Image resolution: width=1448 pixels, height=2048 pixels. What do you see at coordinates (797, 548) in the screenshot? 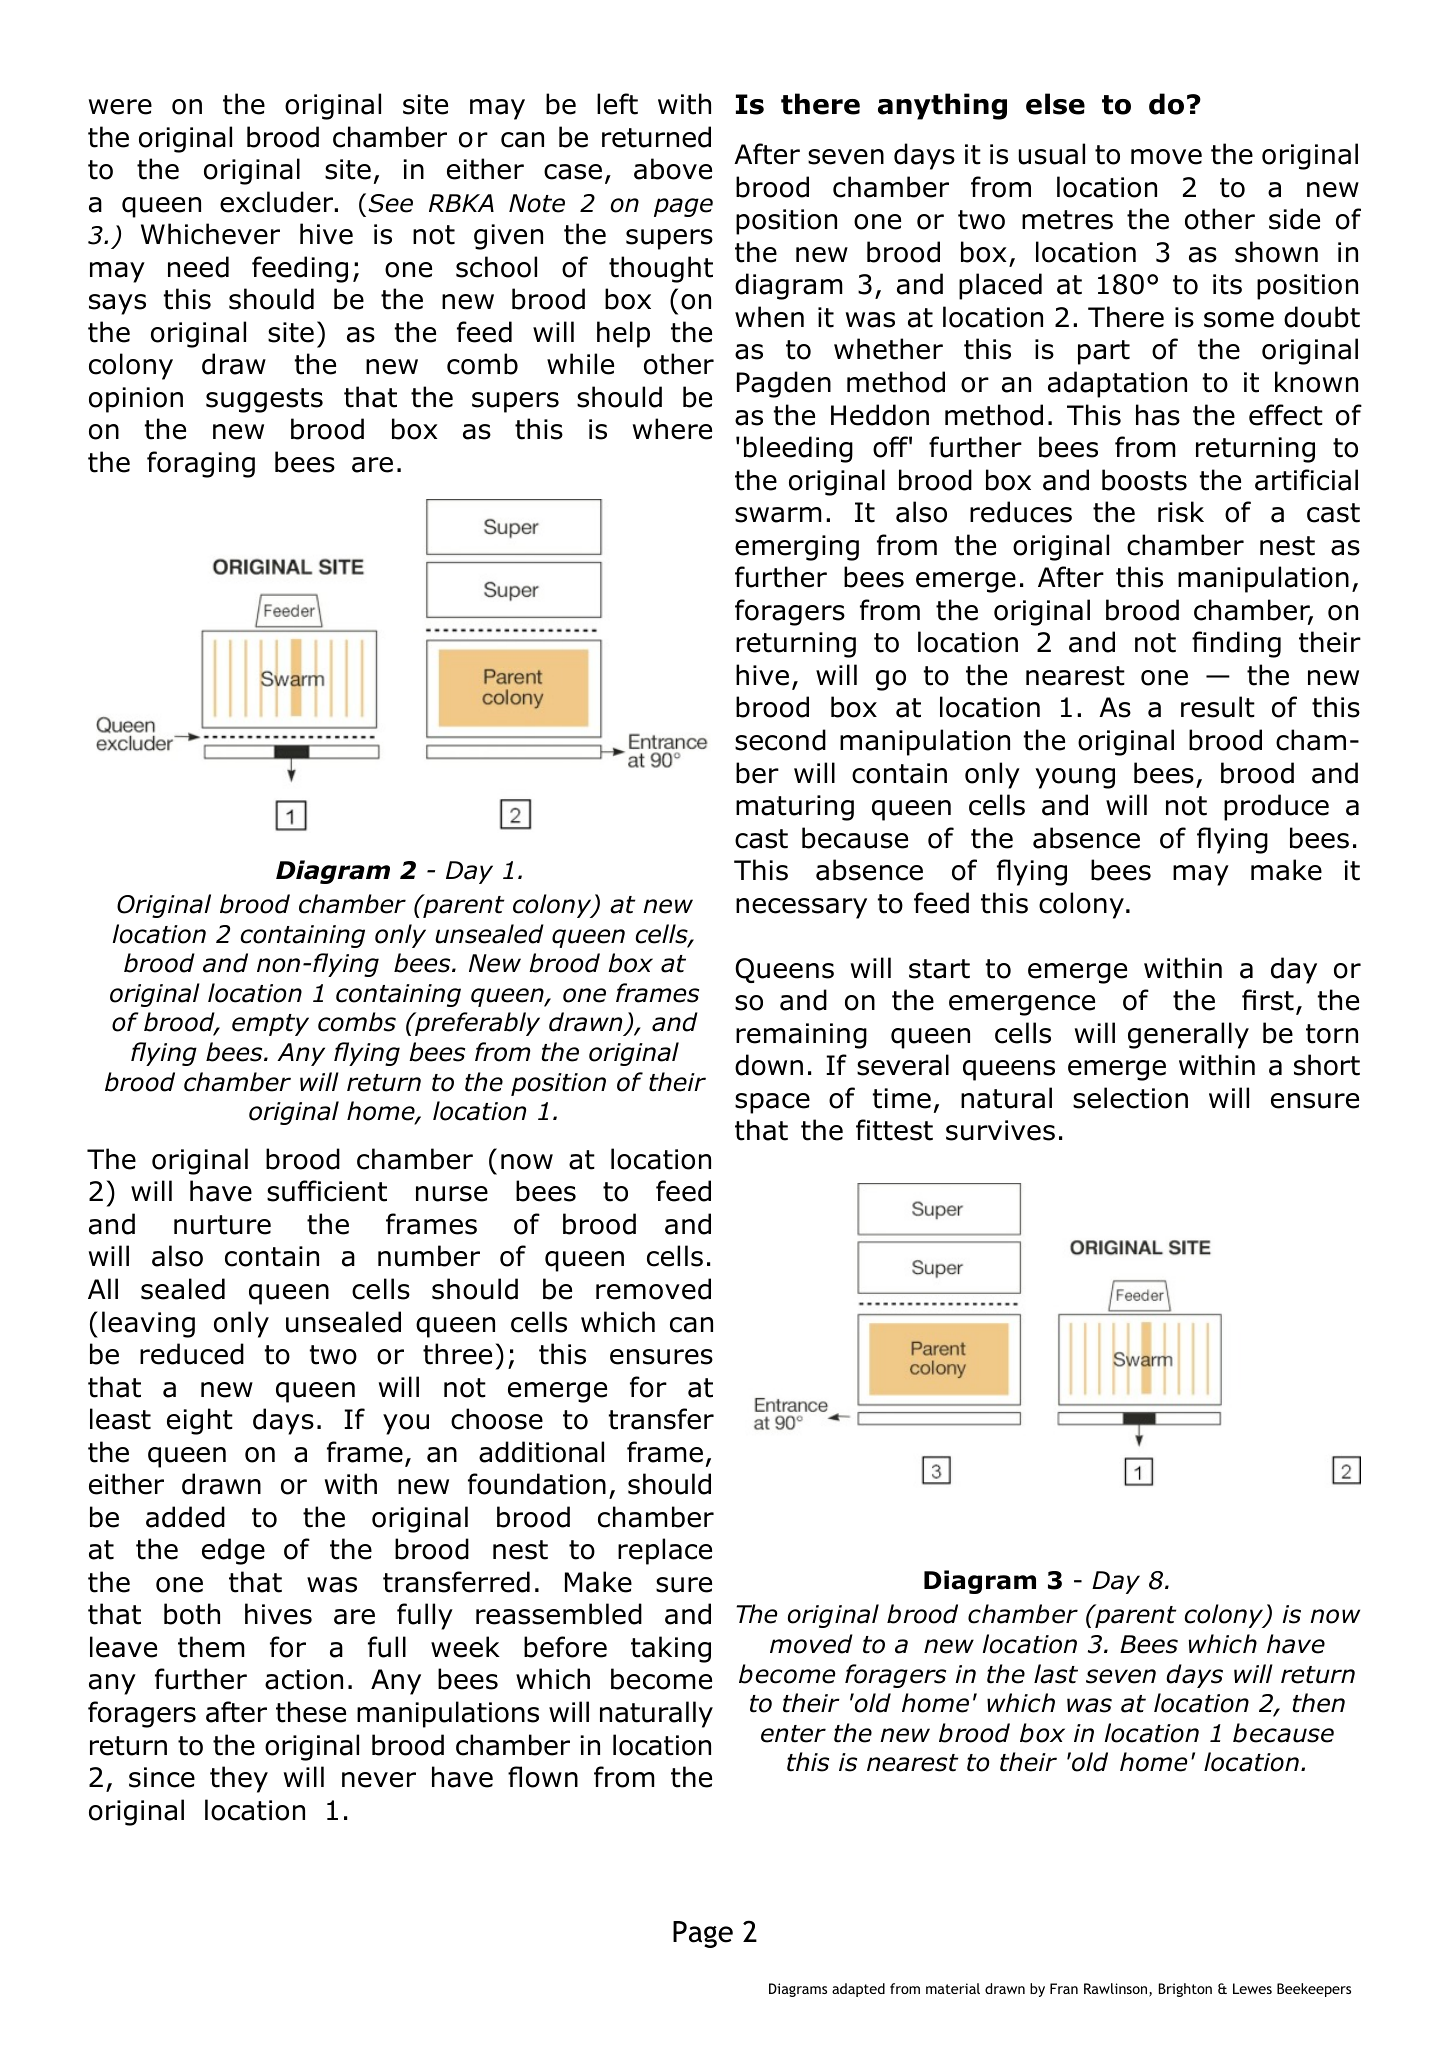
I see `emerging` at bounding box center [797, 548].
